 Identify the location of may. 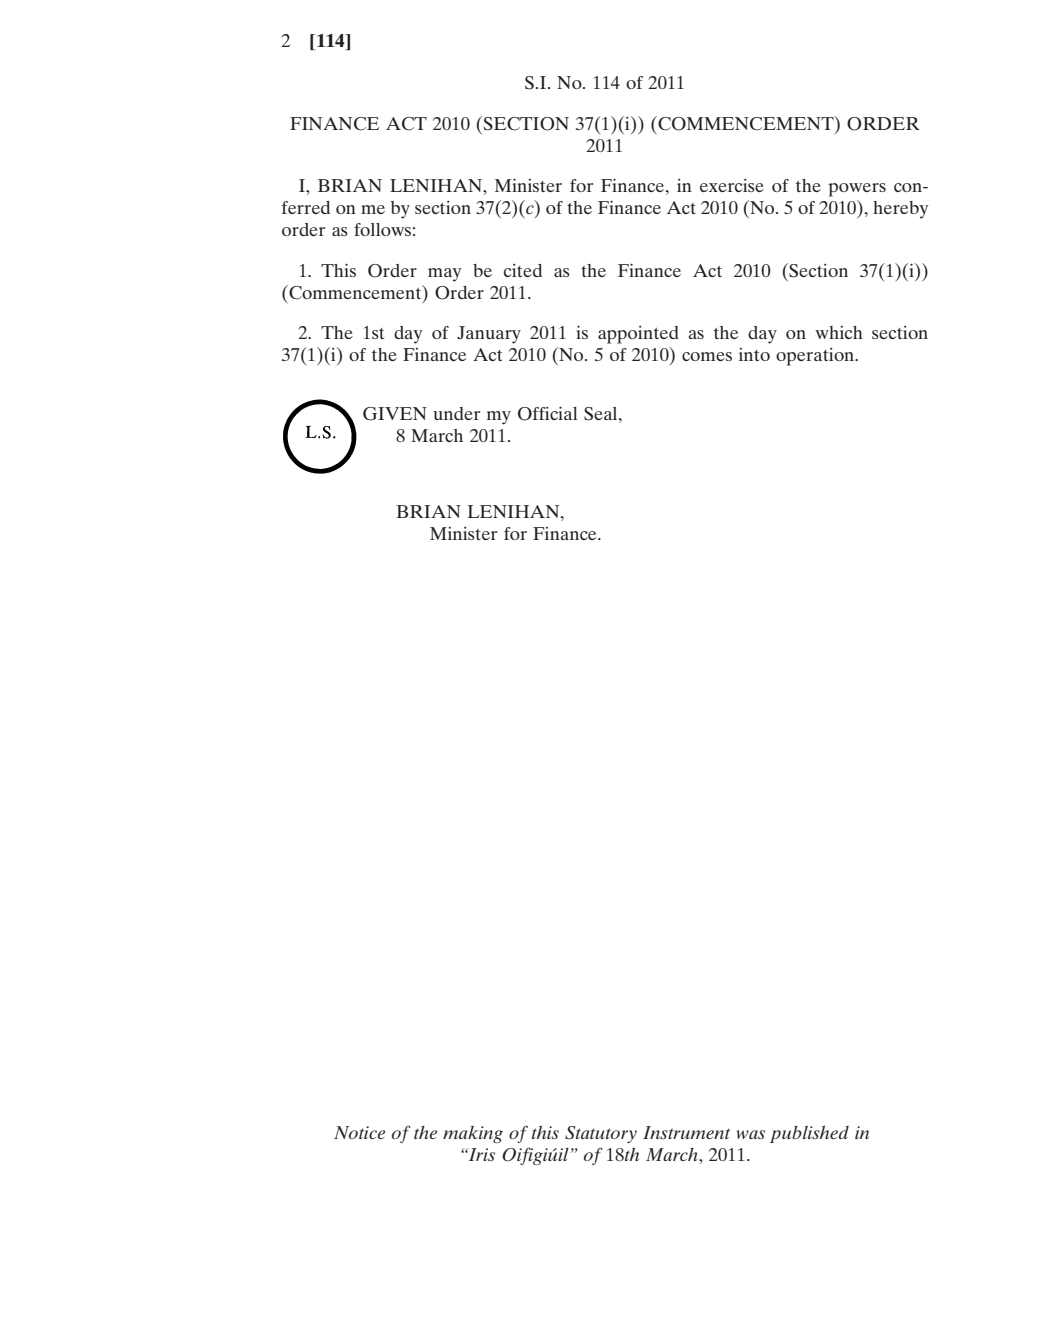
(444, 275).
